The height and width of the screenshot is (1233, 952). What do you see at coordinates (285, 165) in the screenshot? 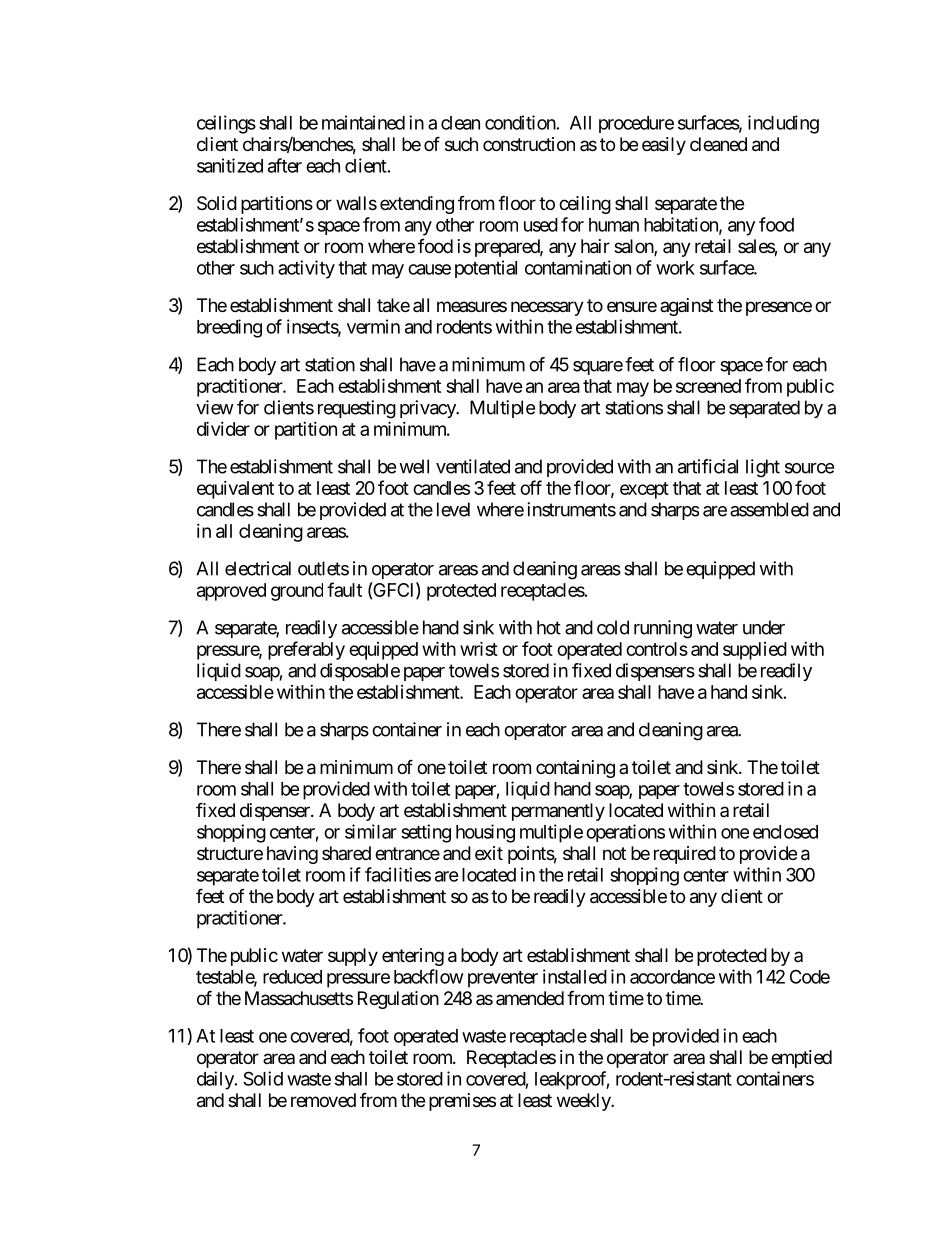
I see `after` at bounding box center [285, 165].
